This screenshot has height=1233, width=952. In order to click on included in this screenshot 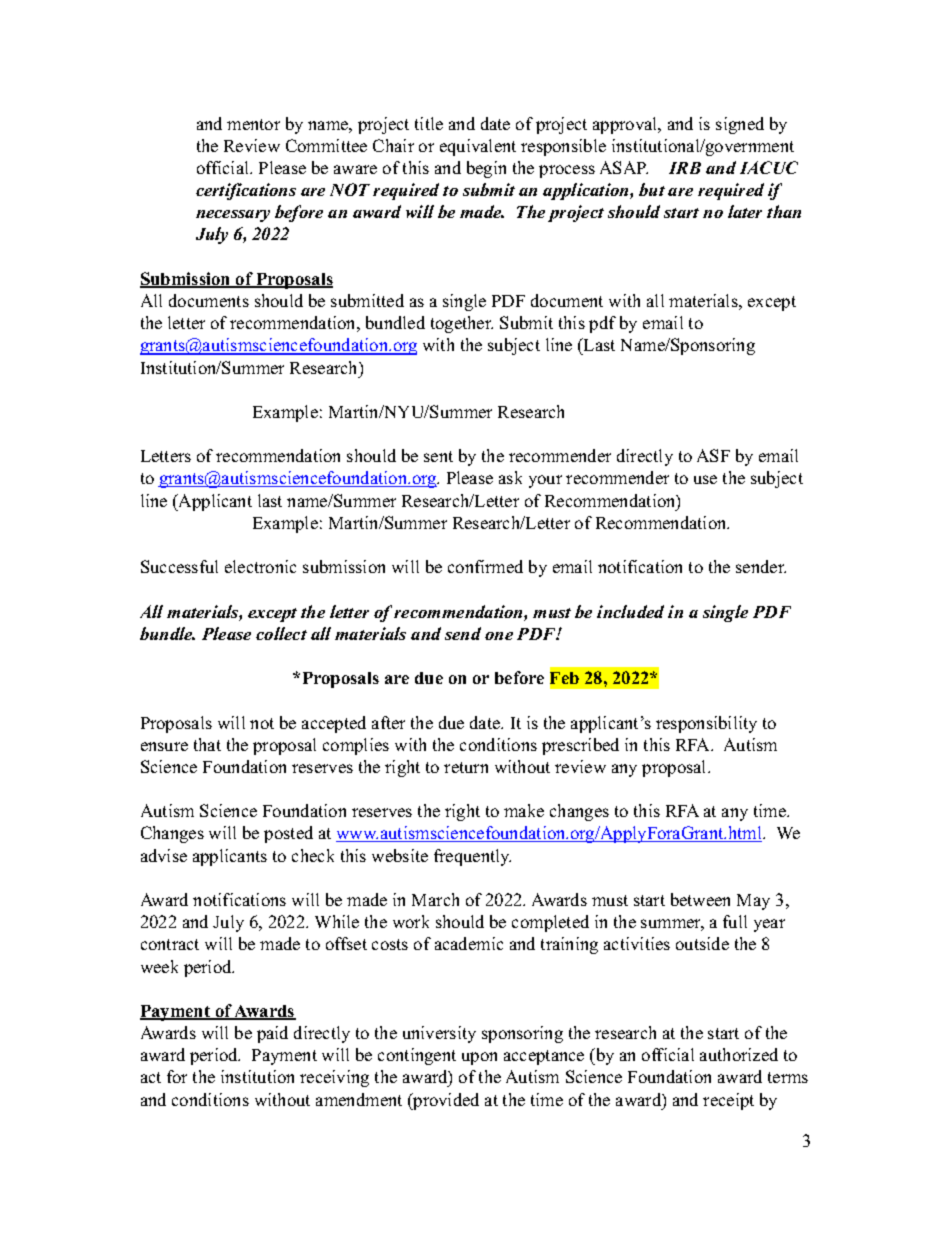, I will do `click(630, 611)`.
